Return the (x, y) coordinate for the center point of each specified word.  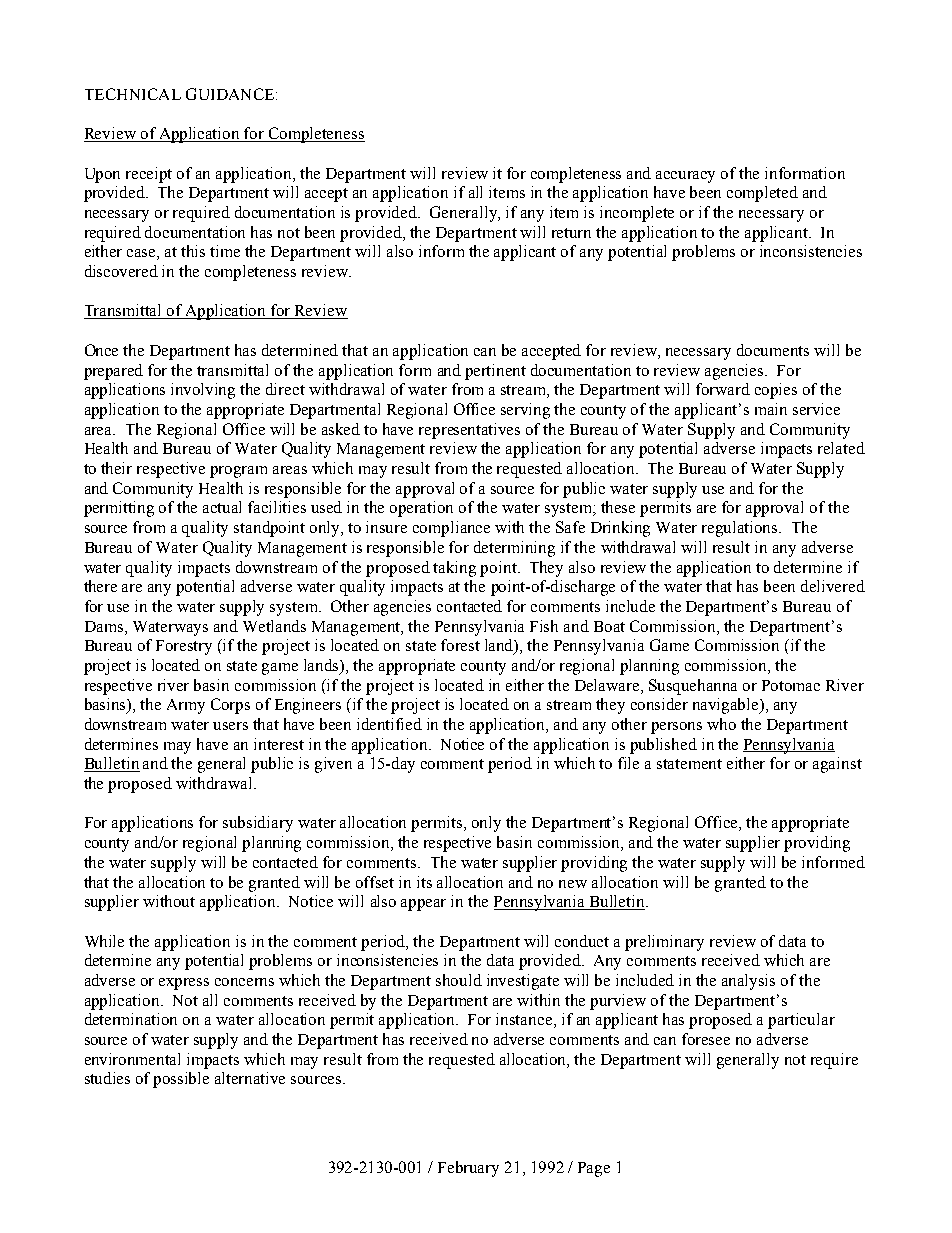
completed (762, 194)
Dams (105, 626)
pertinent (495, 372)
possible (181, 1080)
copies (776, 391)
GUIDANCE (231, 94)
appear (423, 905)
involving (203, 391)
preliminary (664, 943)
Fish (544, 626)
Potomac (791, 685)
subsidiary (258, 824)
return (571, 233)
